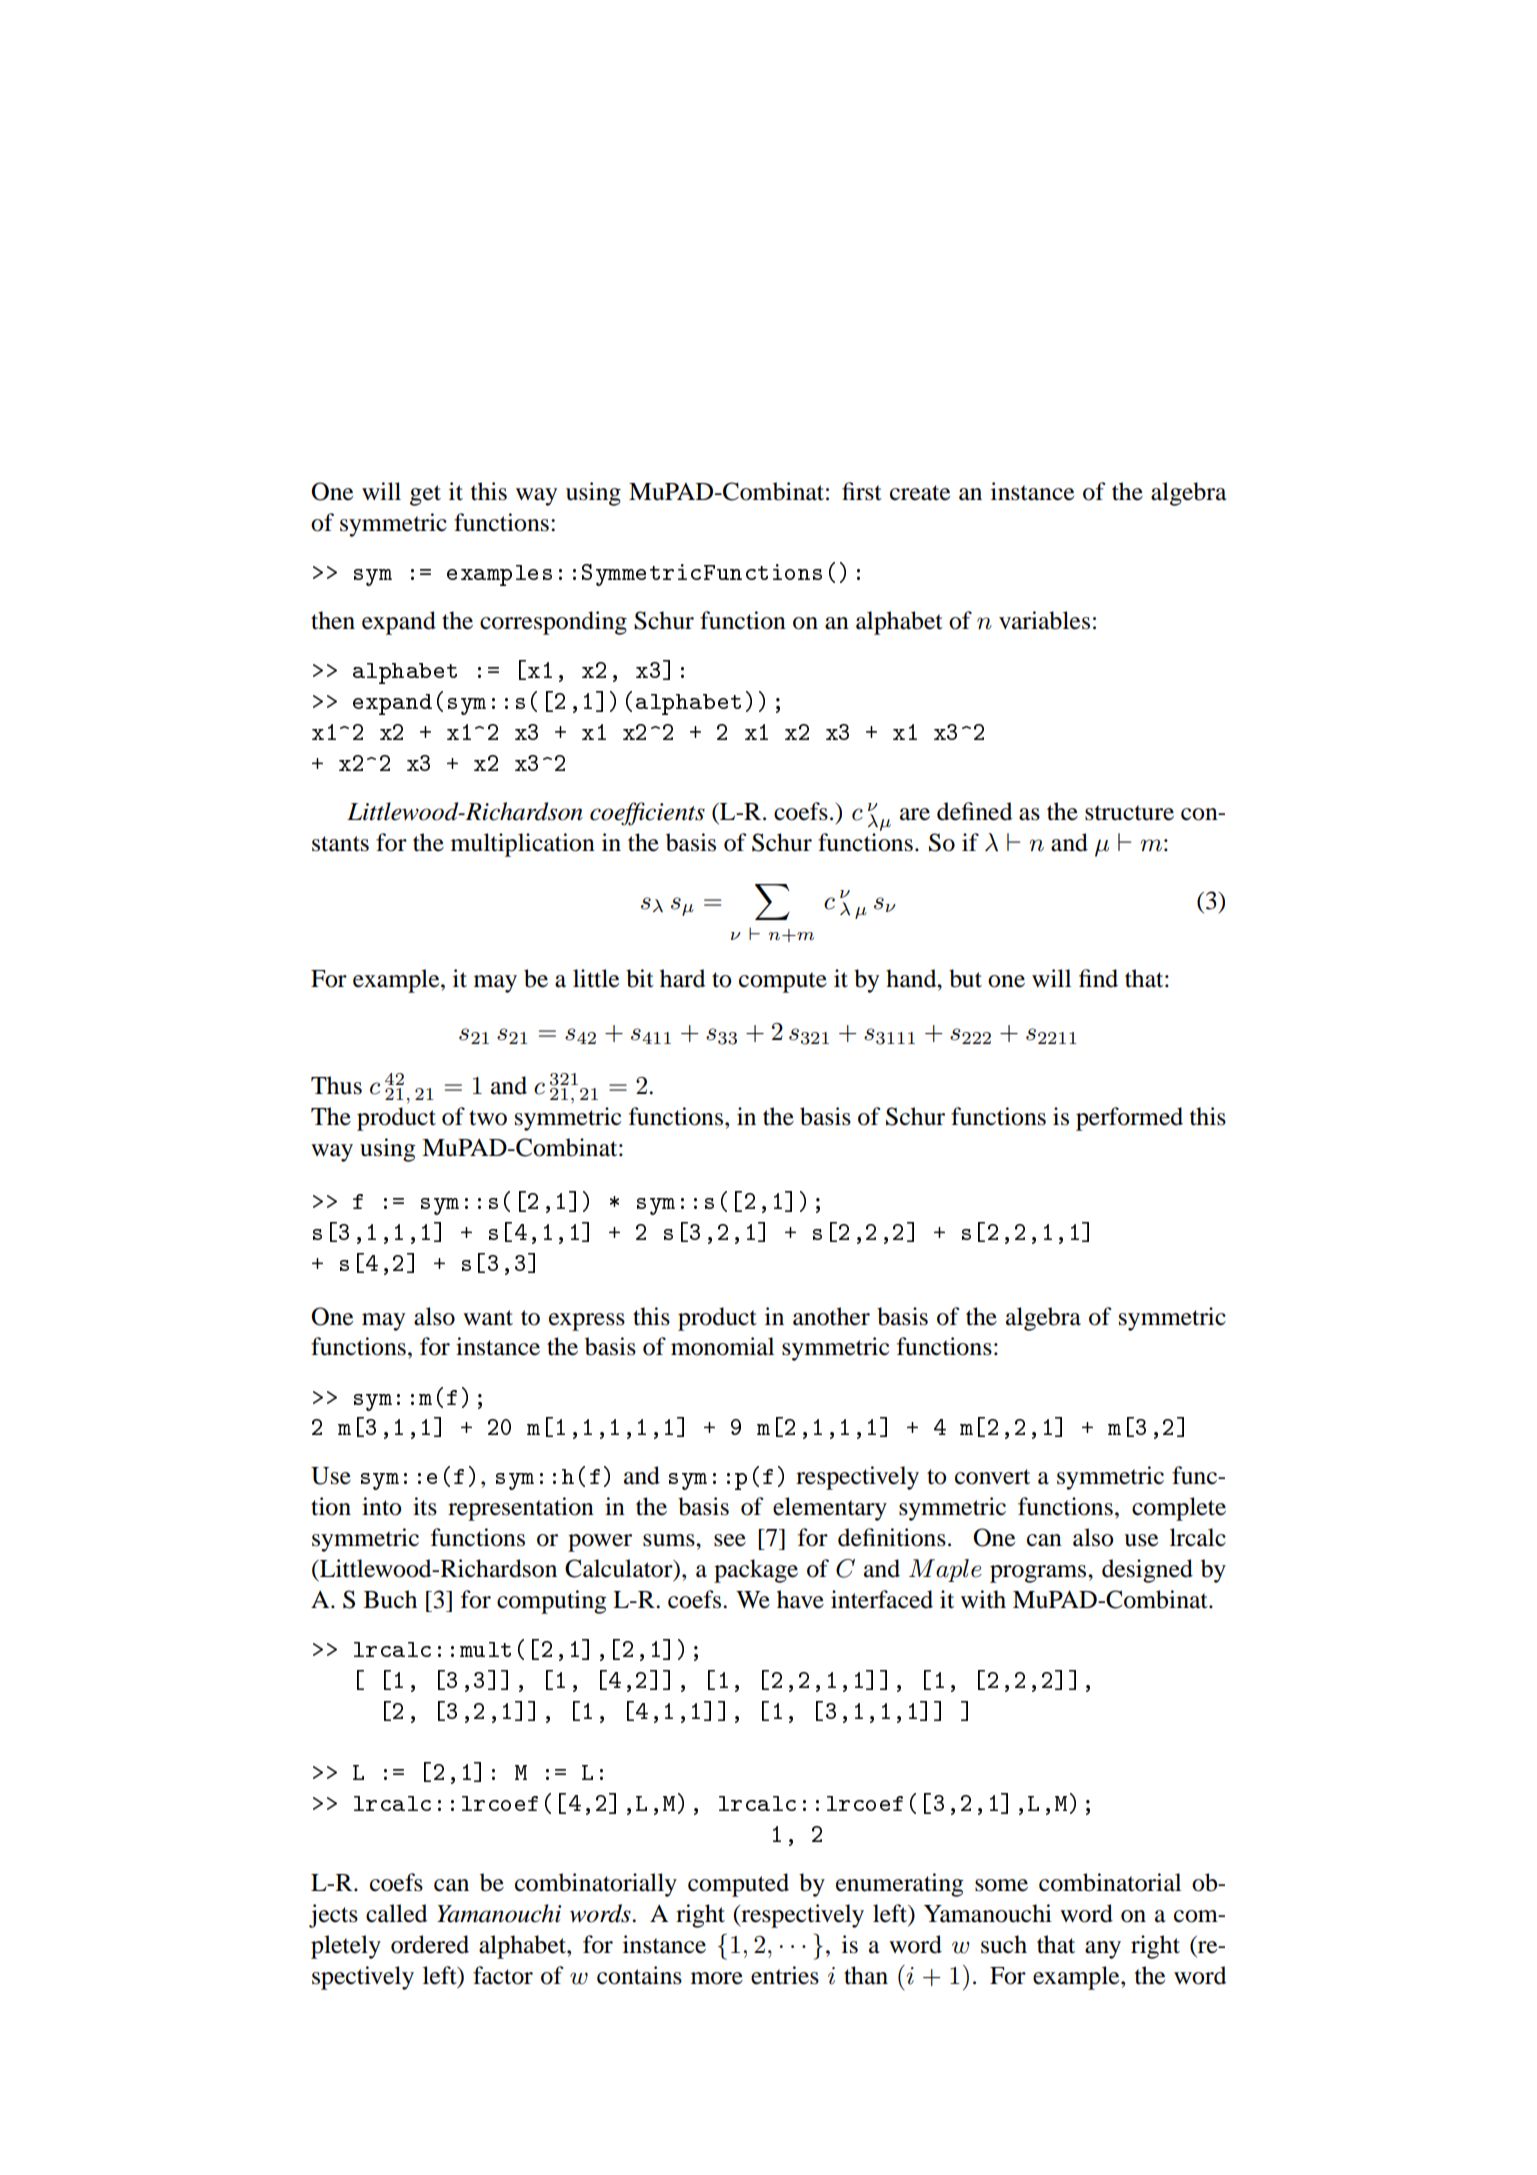 This screenshot has width=1537, height=2175. I want to click on factor, so click(503, 1975).
